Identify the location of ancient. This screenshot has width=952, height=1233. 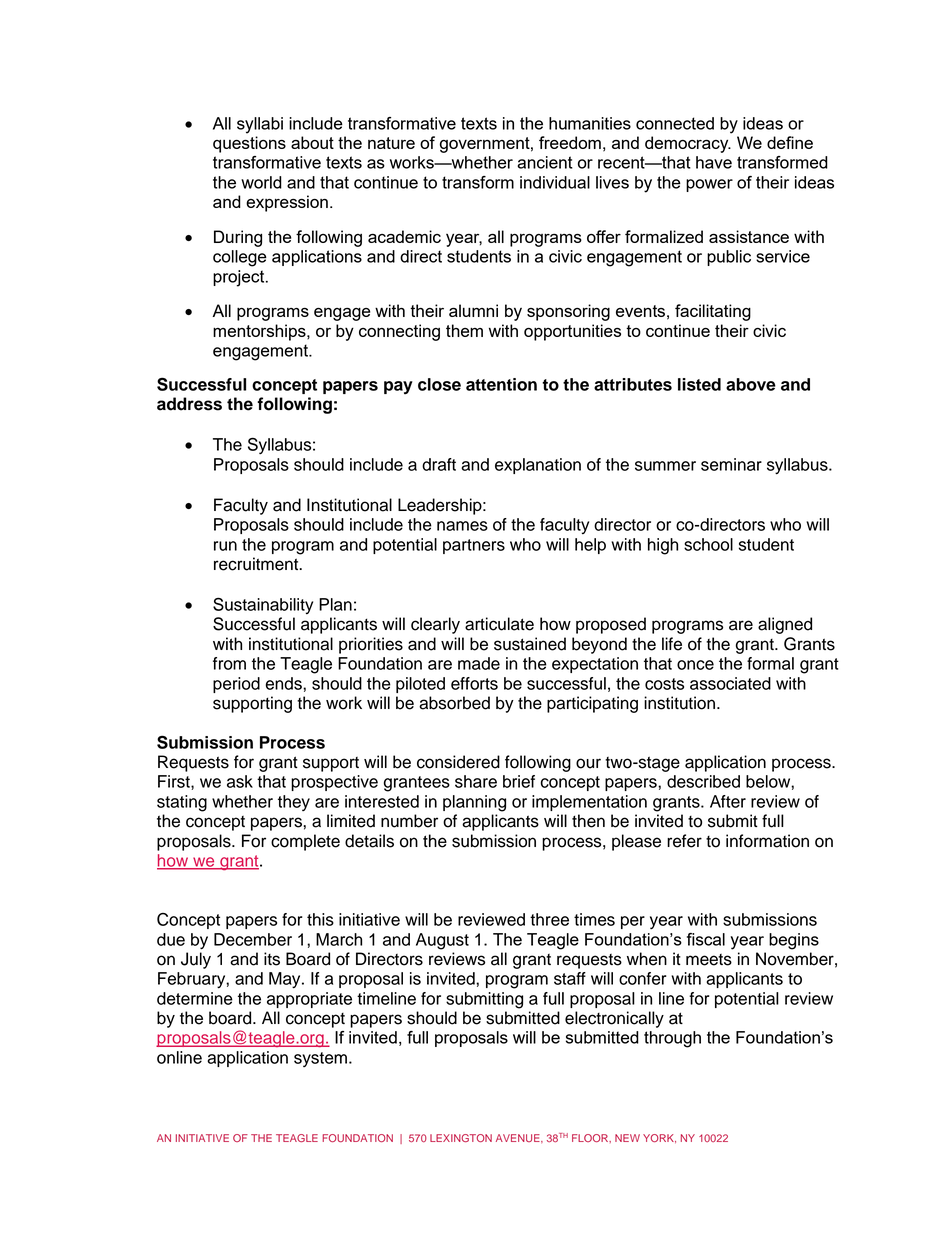
(545, 162).
